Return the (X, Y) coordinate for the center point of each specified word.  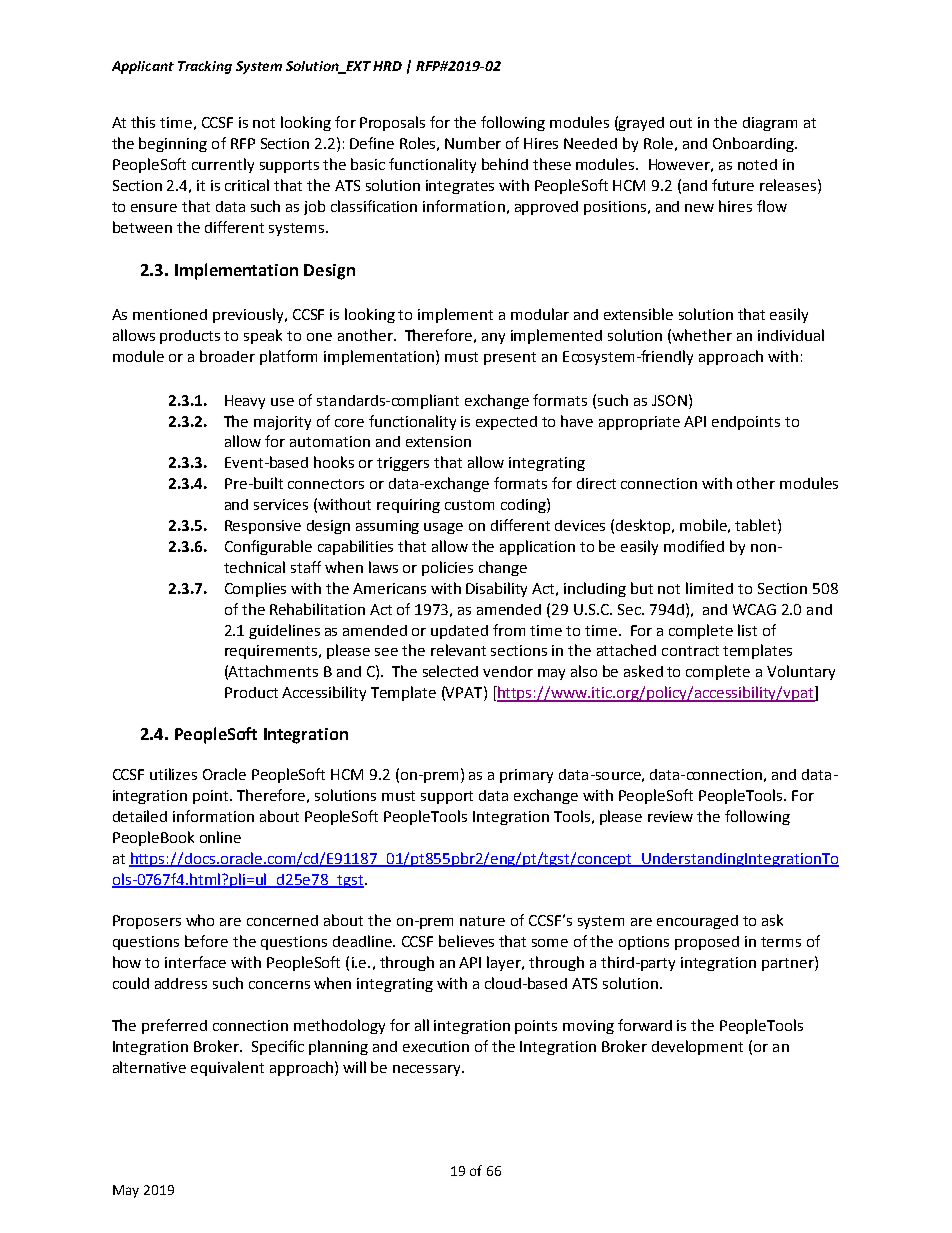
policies (447, 568)
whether (702, 335)
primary (526, 776)
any (493, 338)
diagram (770, 124)
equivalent (227, 1068)
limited (709, 588)
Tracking (205, 67)
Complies (255, 589)
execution (436, 1046)
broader (227, 356)
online (220, 837)
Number (473, 143)
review (670, 816)
